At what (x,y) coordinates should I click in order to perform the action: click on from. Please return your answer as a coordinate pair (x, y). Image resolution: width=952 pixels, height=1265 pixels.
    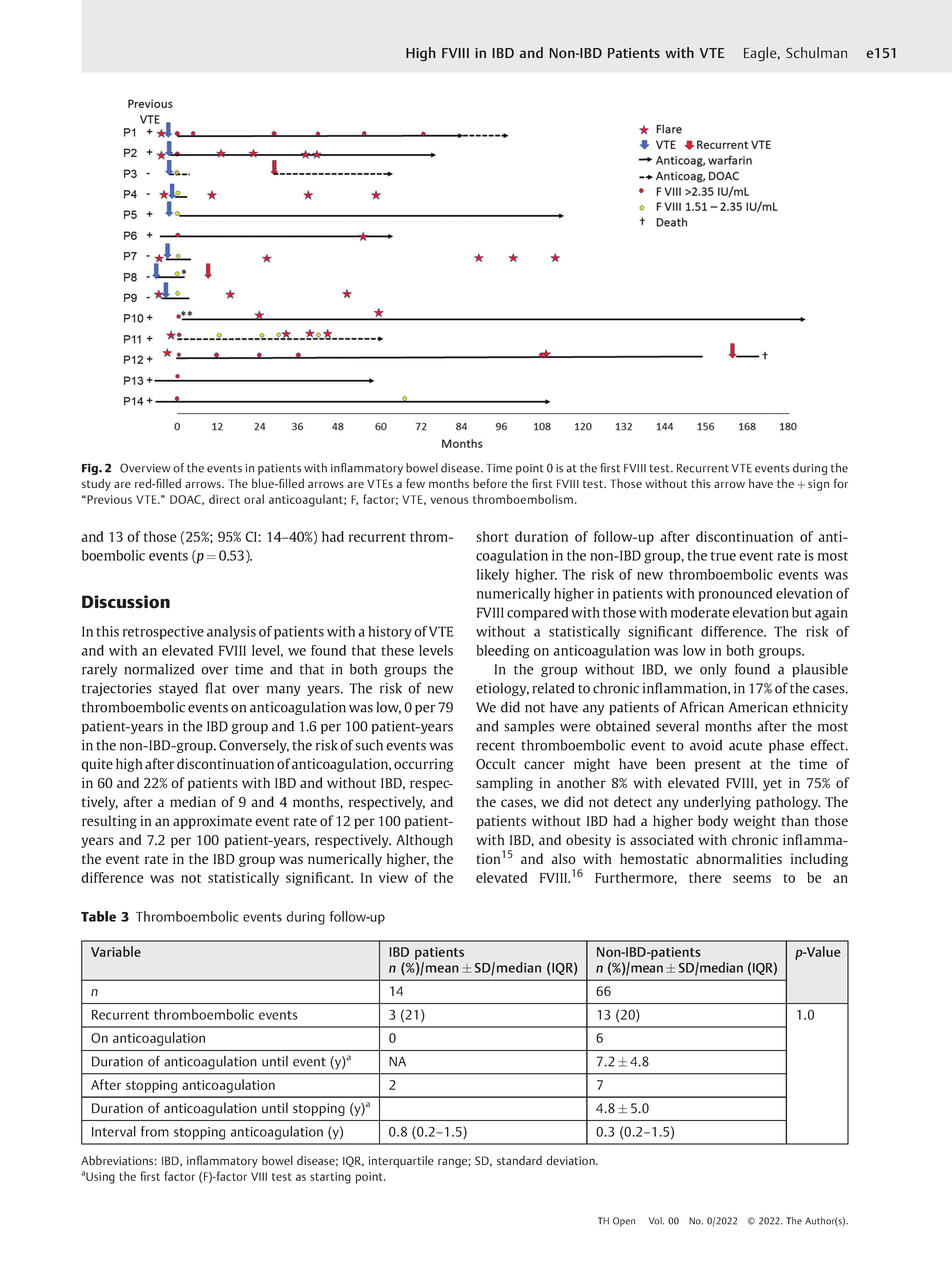
    Looking at the image, I should click on (155, 1131).
